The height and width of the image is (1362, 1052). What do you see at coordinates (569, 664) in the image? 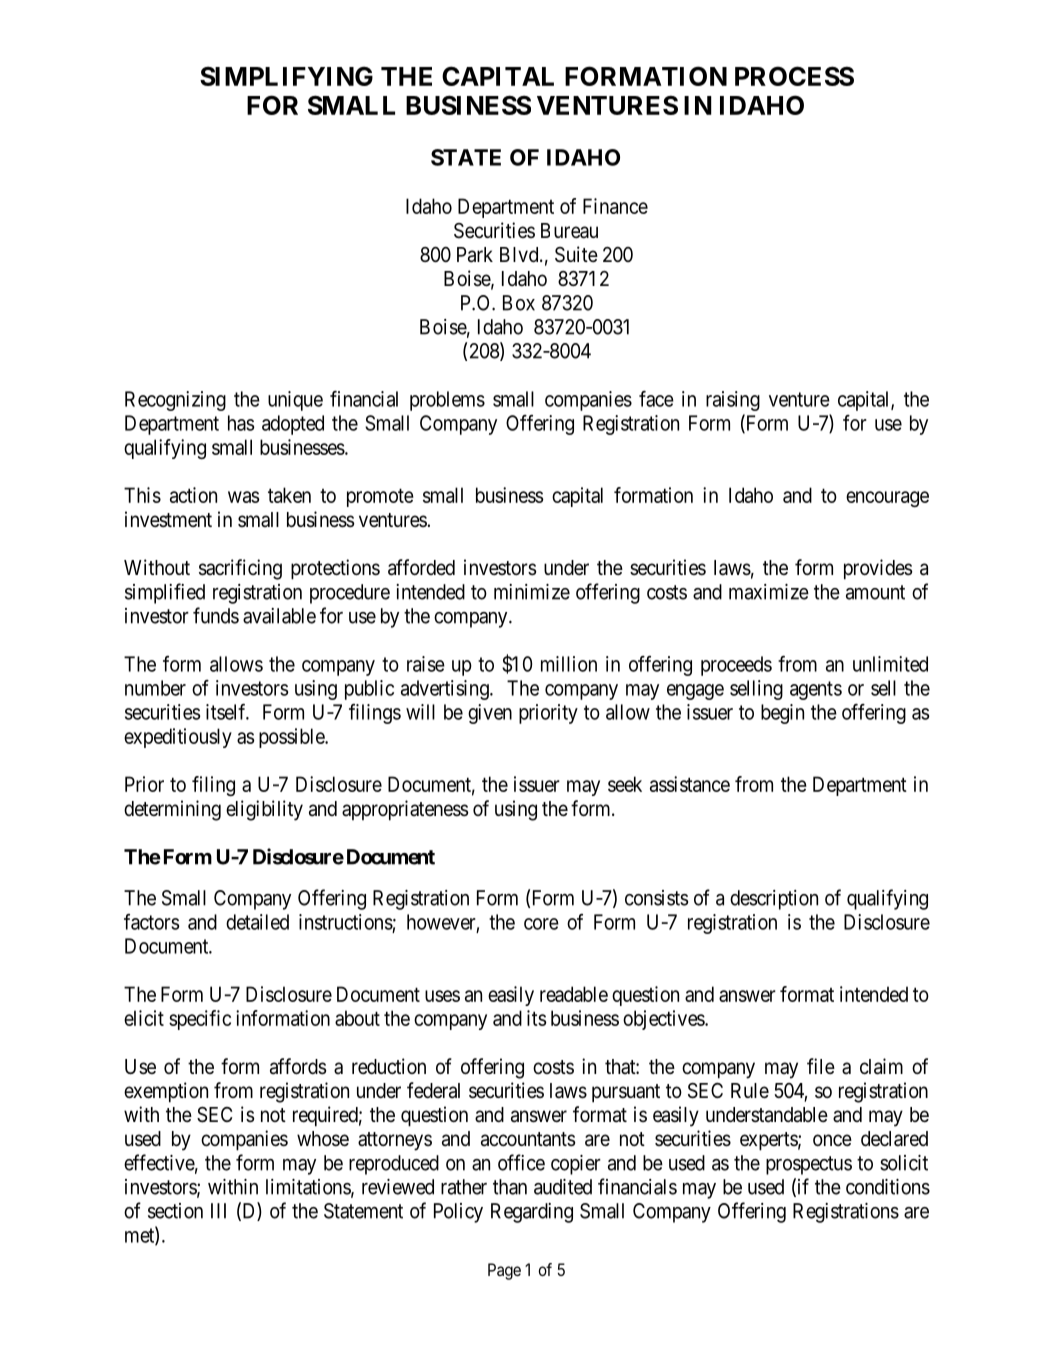
I see `million` at bounding box center [569, 664].
